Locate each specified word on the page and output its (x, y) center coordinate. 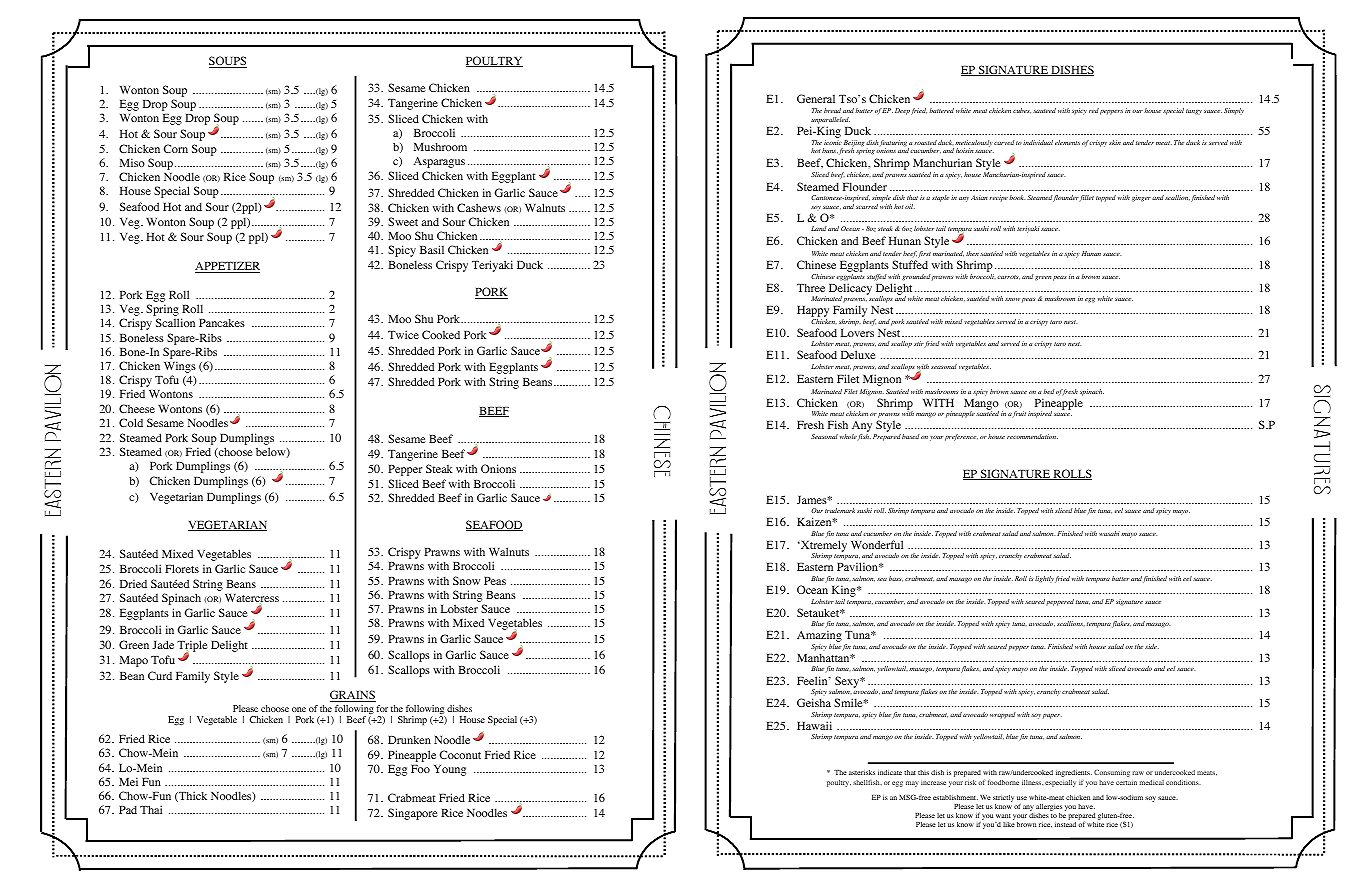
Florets (182, 568)
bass (896, 579)
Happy (813, 313)
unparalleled (830, 120)
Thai (151, 809)
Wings (180, 368)
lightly (1044, 579)
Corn (176, 148)
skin (1115, 142)
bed (1048, 391)
